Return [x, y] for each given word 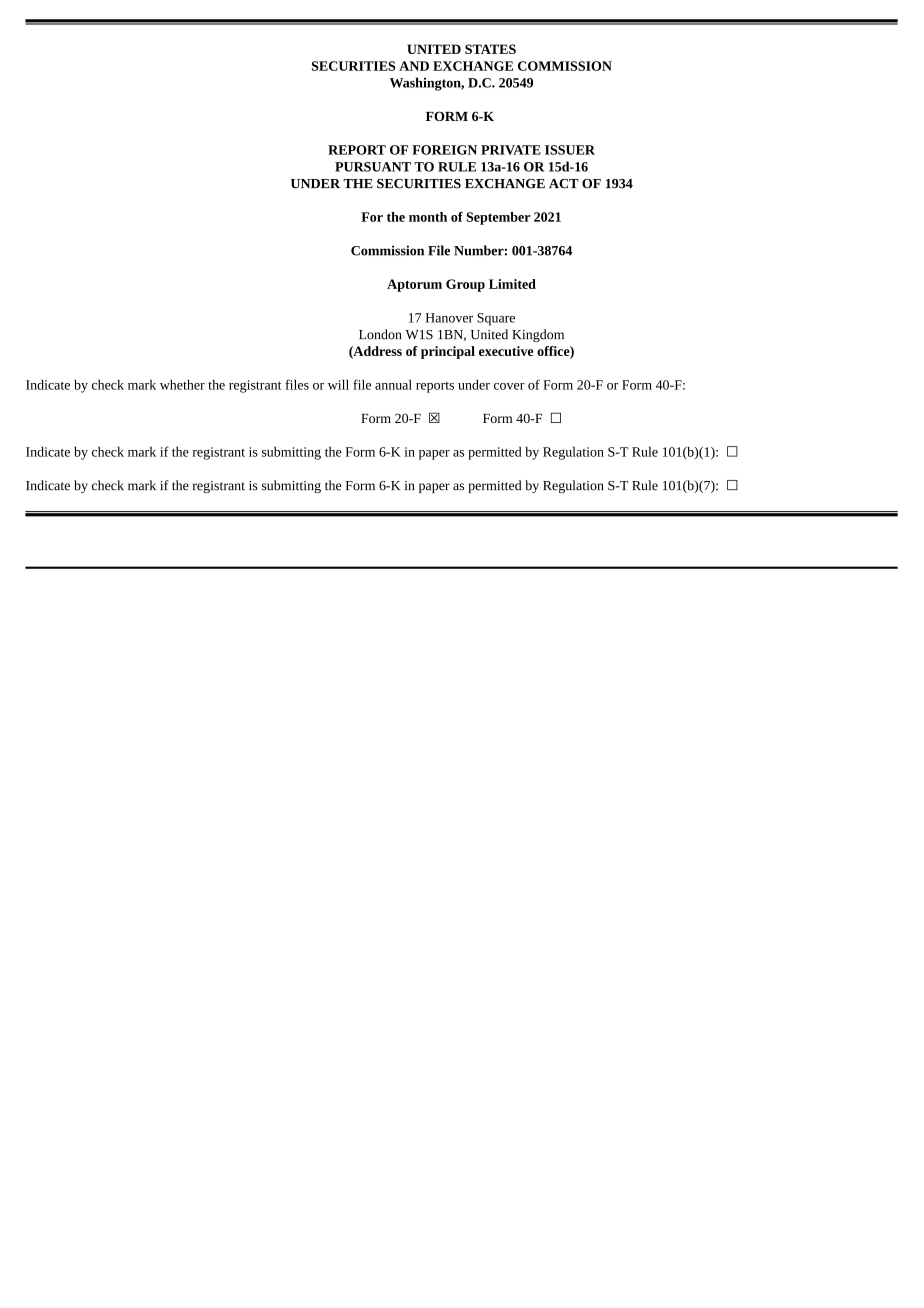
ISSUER [570, 150]
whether [182, 384]
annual [393, 384]
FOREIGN [444, 150]
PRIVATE [511, 150]
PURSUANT [373, 167]
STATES [490, 49]
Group [465, 285]
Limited [512, 284]
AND [414, 66]
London [380, 334]
